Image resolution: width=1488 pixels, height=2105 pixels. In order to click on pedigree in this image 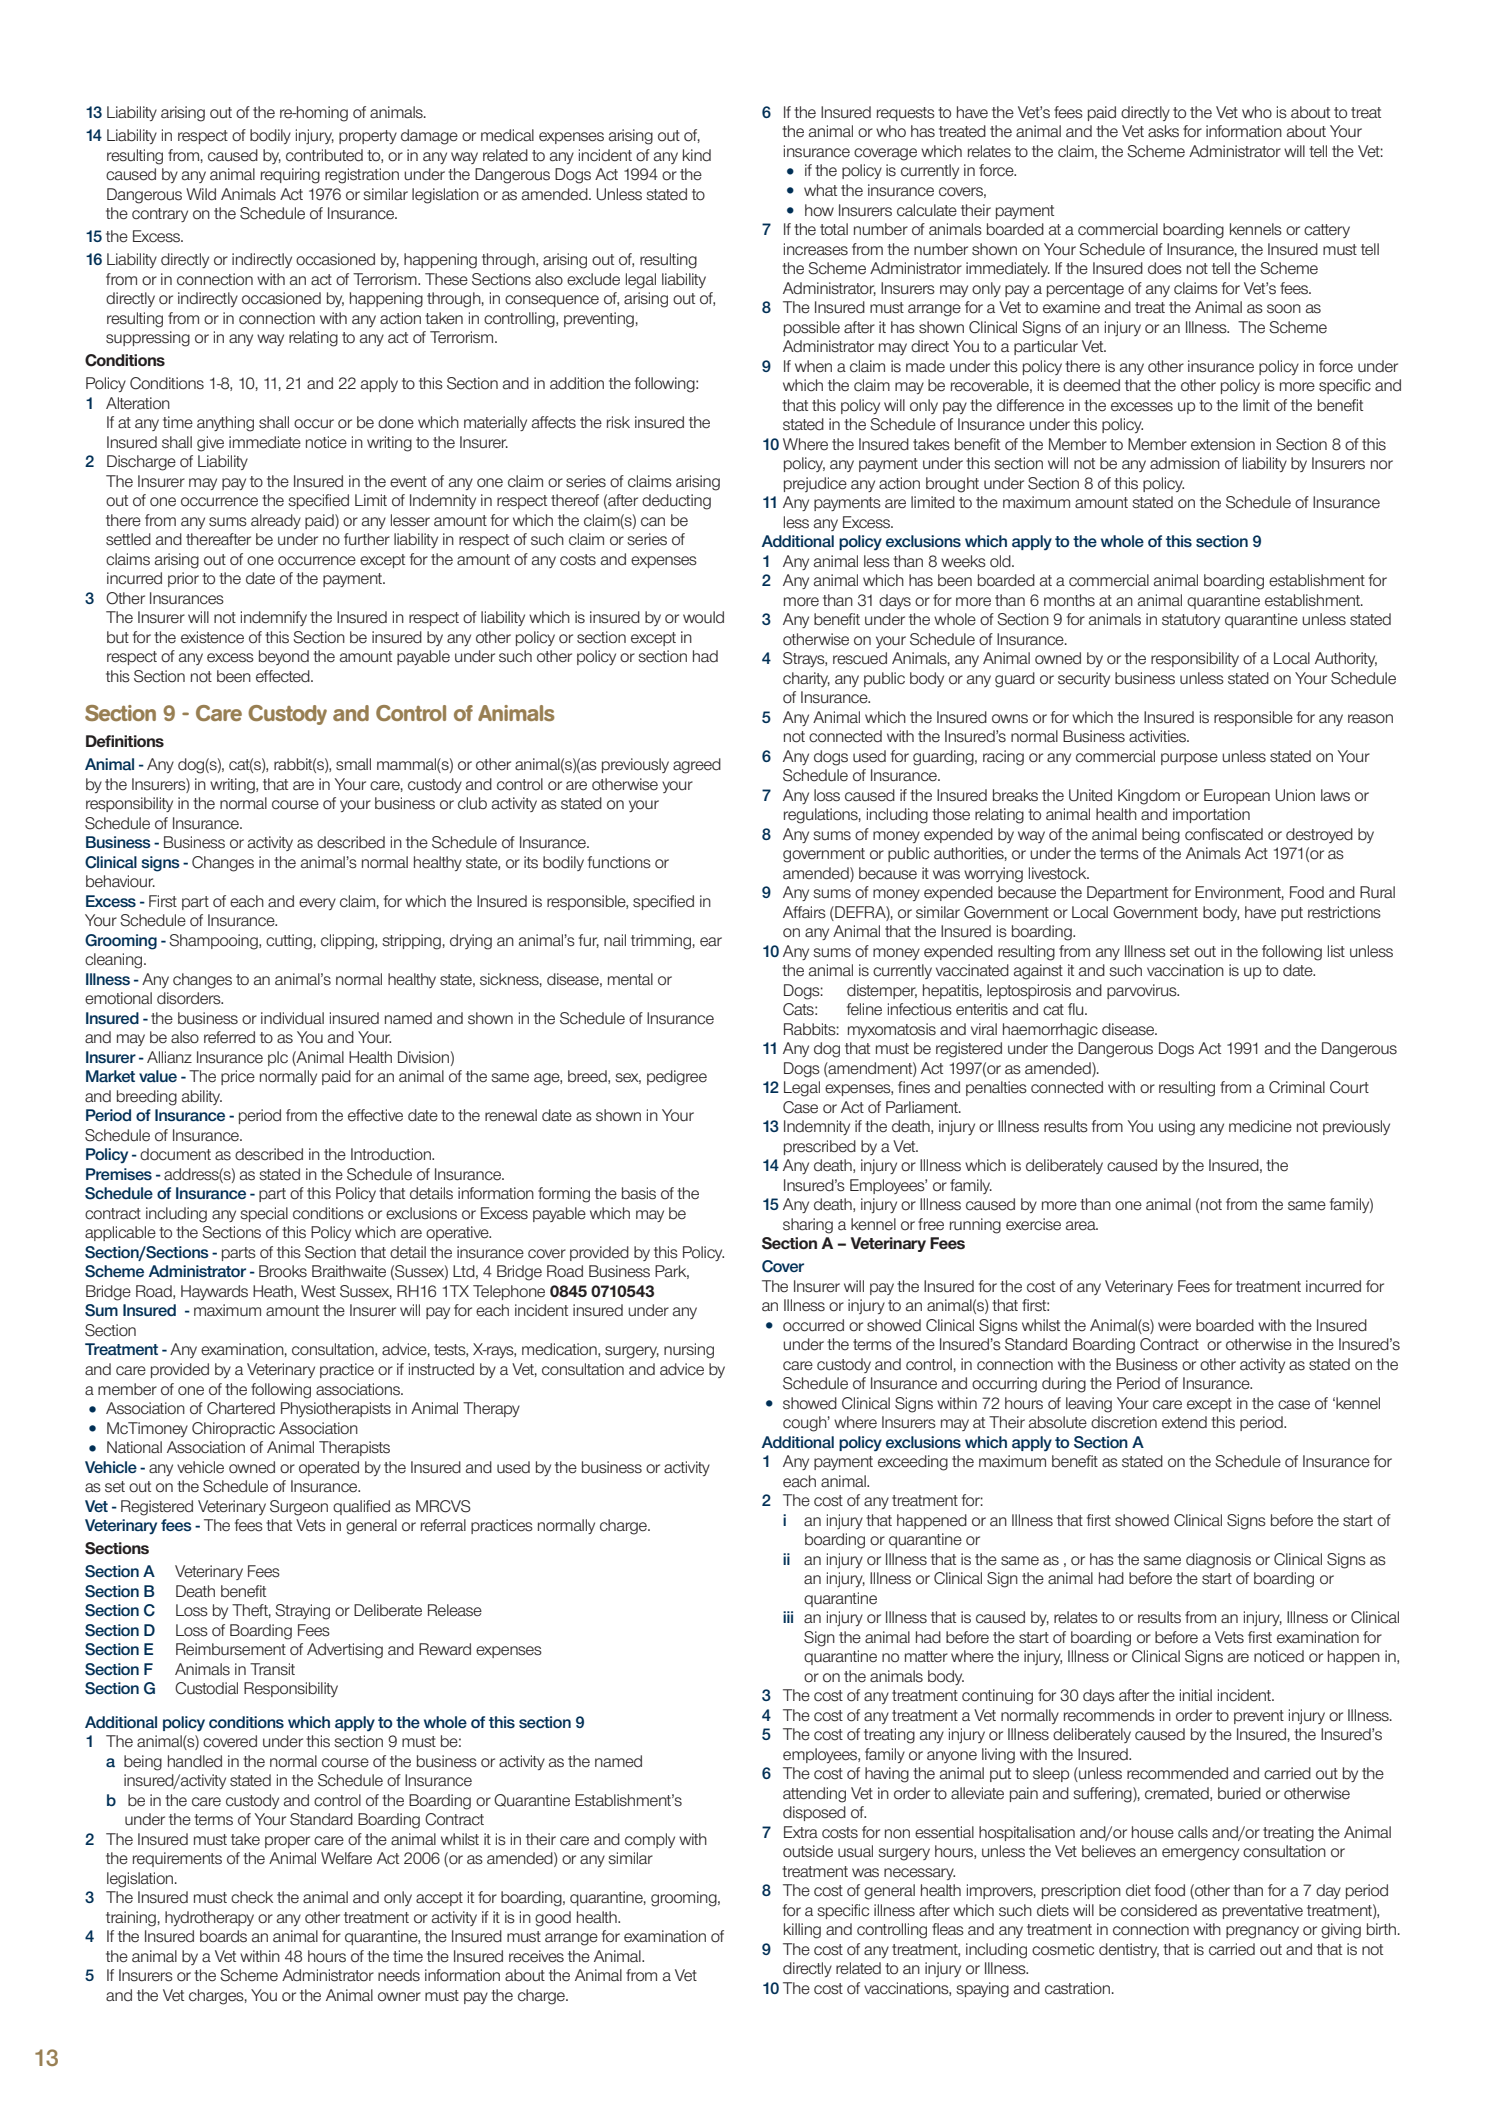, I will do `click(677, 1078)`.
